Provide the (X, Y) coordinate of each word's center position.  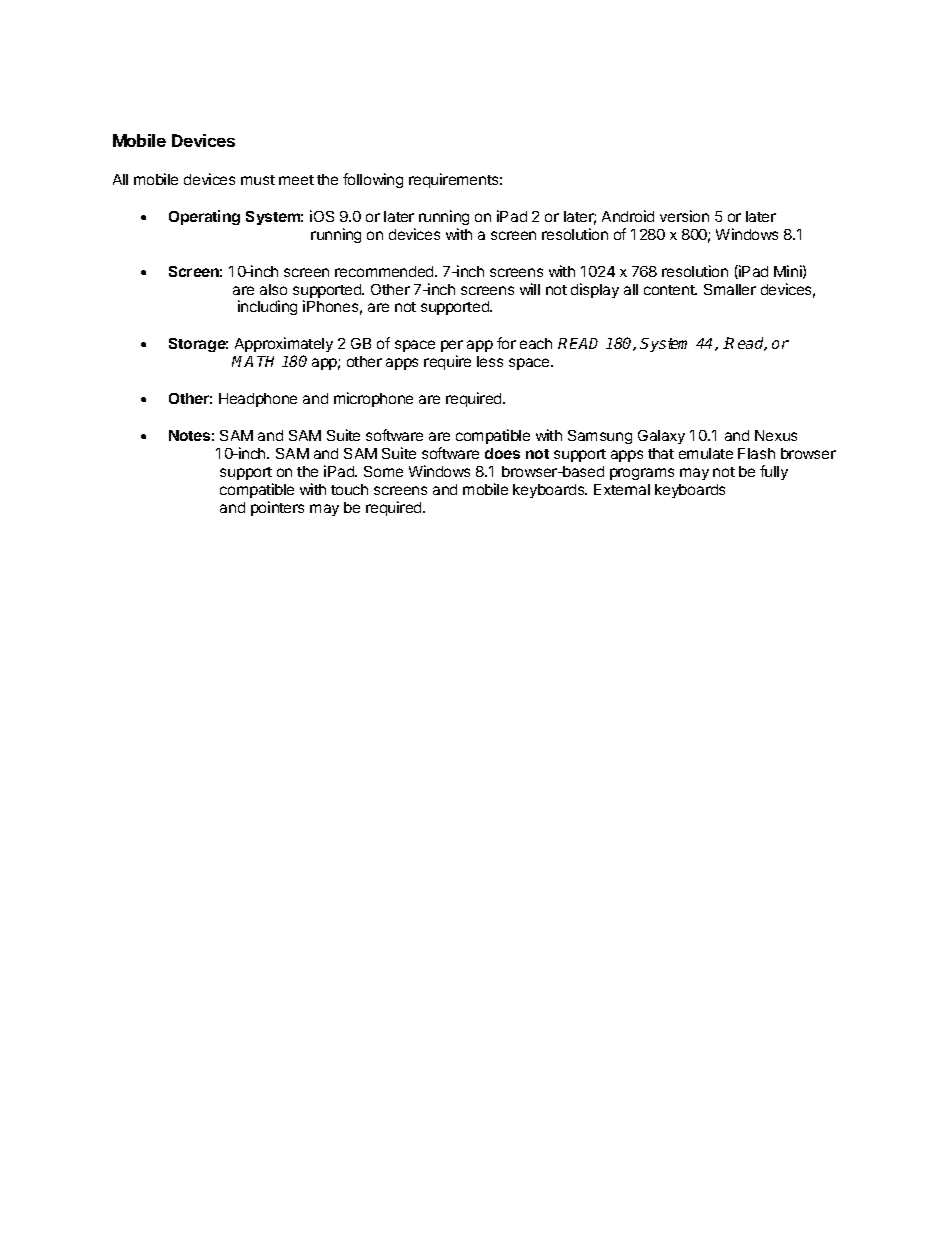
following (373, 180)
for (506, 343)
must (258, 180)
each (536, 343)
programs (642, 474)
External (622, 489)
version (684, 216)
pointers (277, 508)
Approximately (284, 346)
